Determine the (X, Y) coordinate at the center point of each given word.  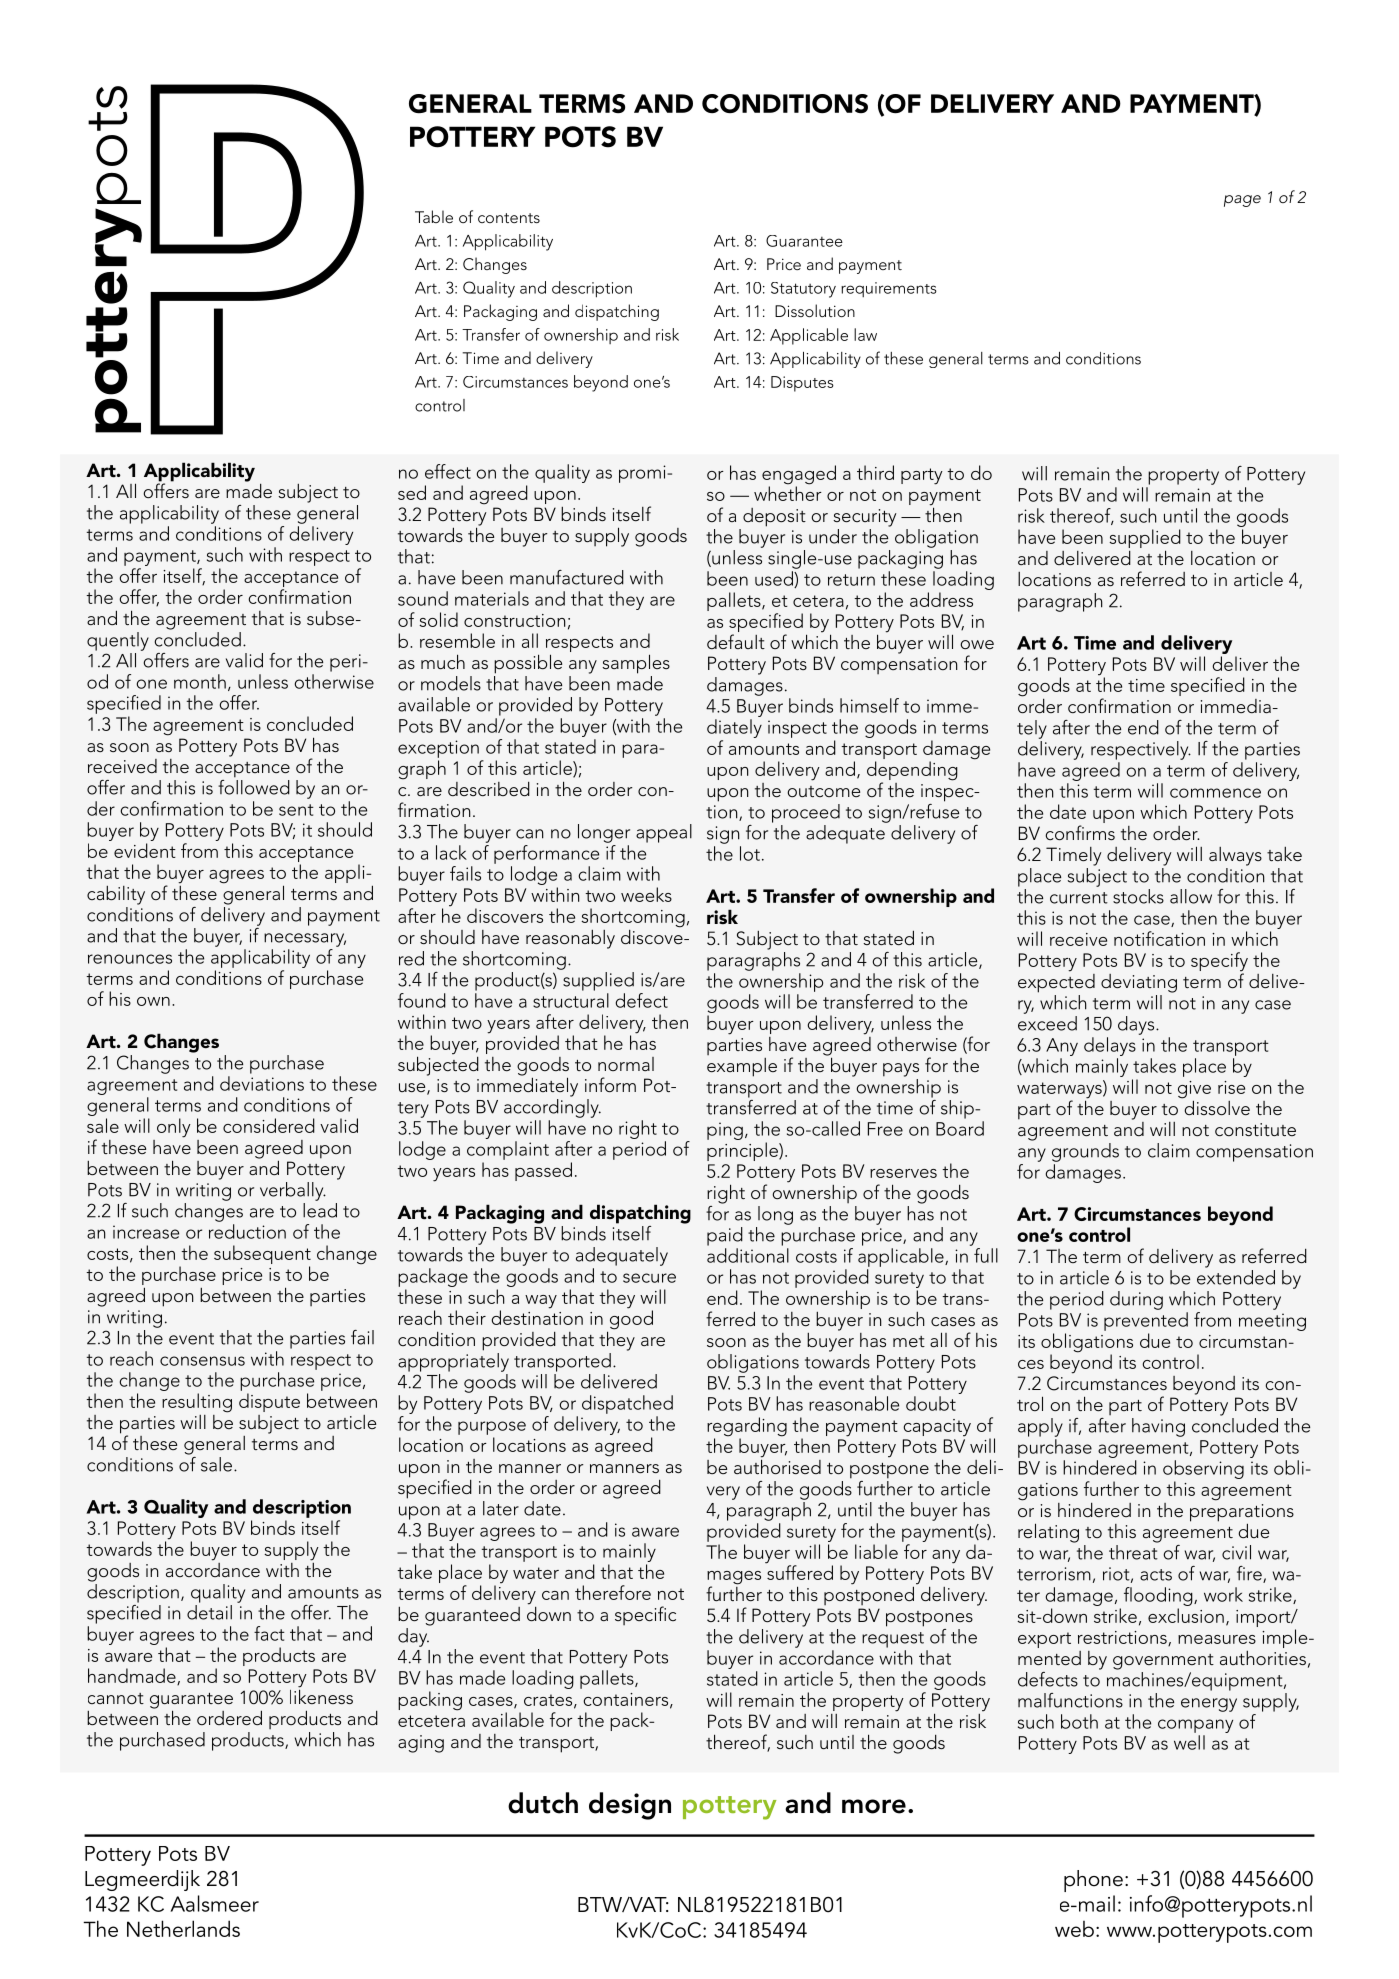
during (1136, 1300)
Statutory (803, 290)
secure (649, 1278)
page (1242, 201)
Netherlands (183, 1928)
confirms (1080, 832)
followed (254, 786)
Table (434, 216)
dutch (543, 1803)
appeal (664, 833)
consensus (202, 1361)
